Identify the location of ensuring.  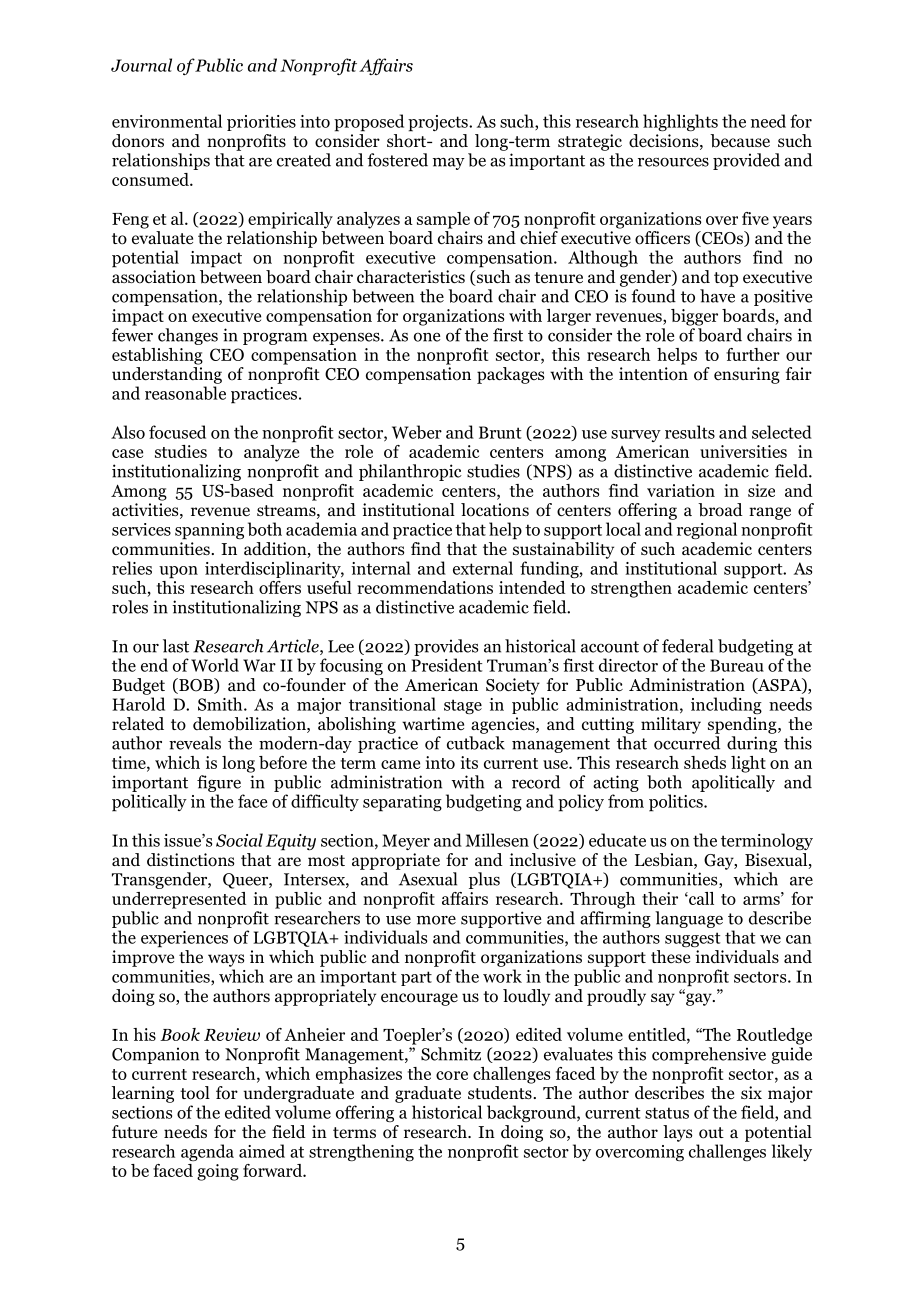
(747, 375).
